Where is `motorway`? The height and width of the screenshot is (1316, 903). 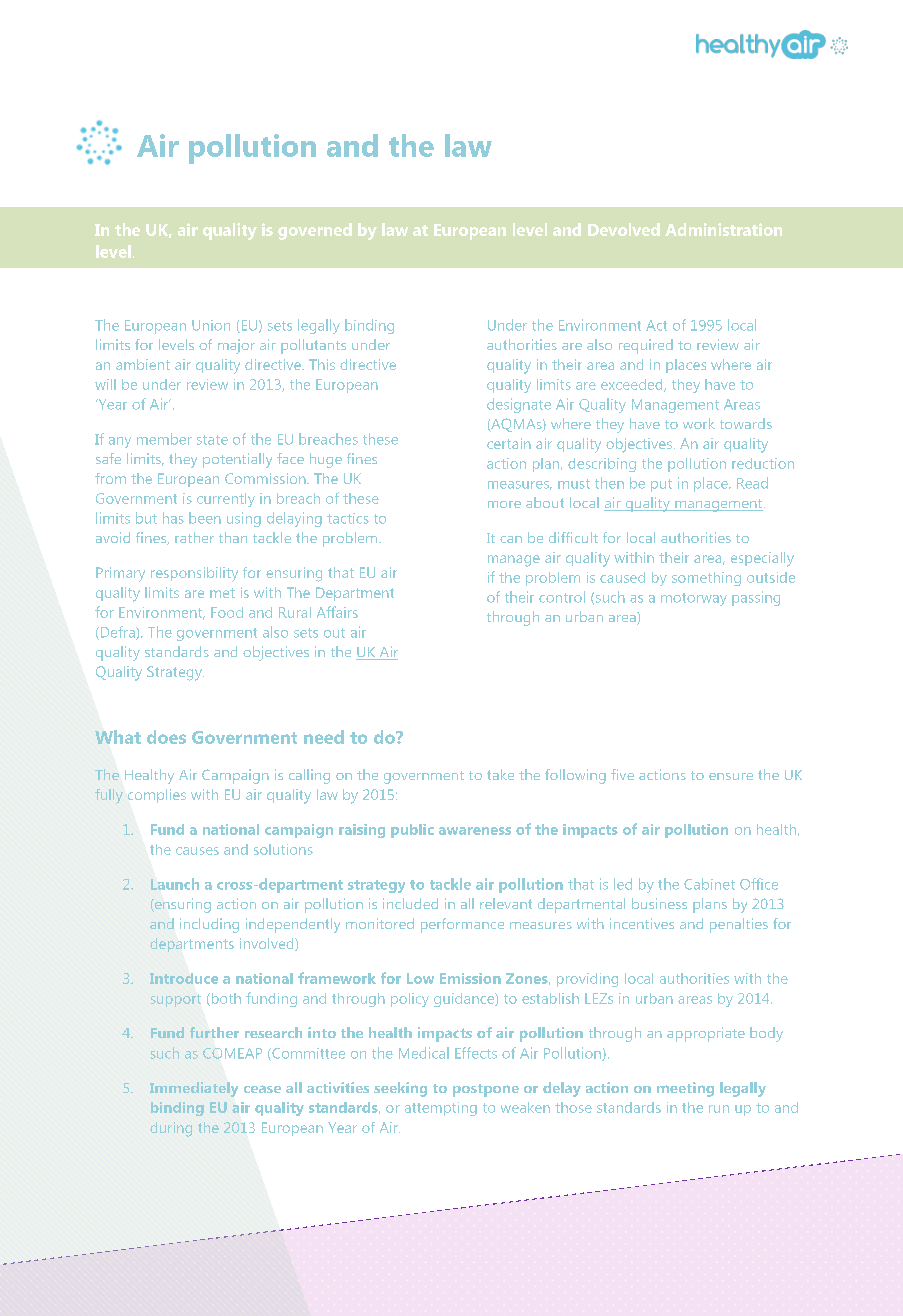 motorway is located at coordinates (694, 599).
